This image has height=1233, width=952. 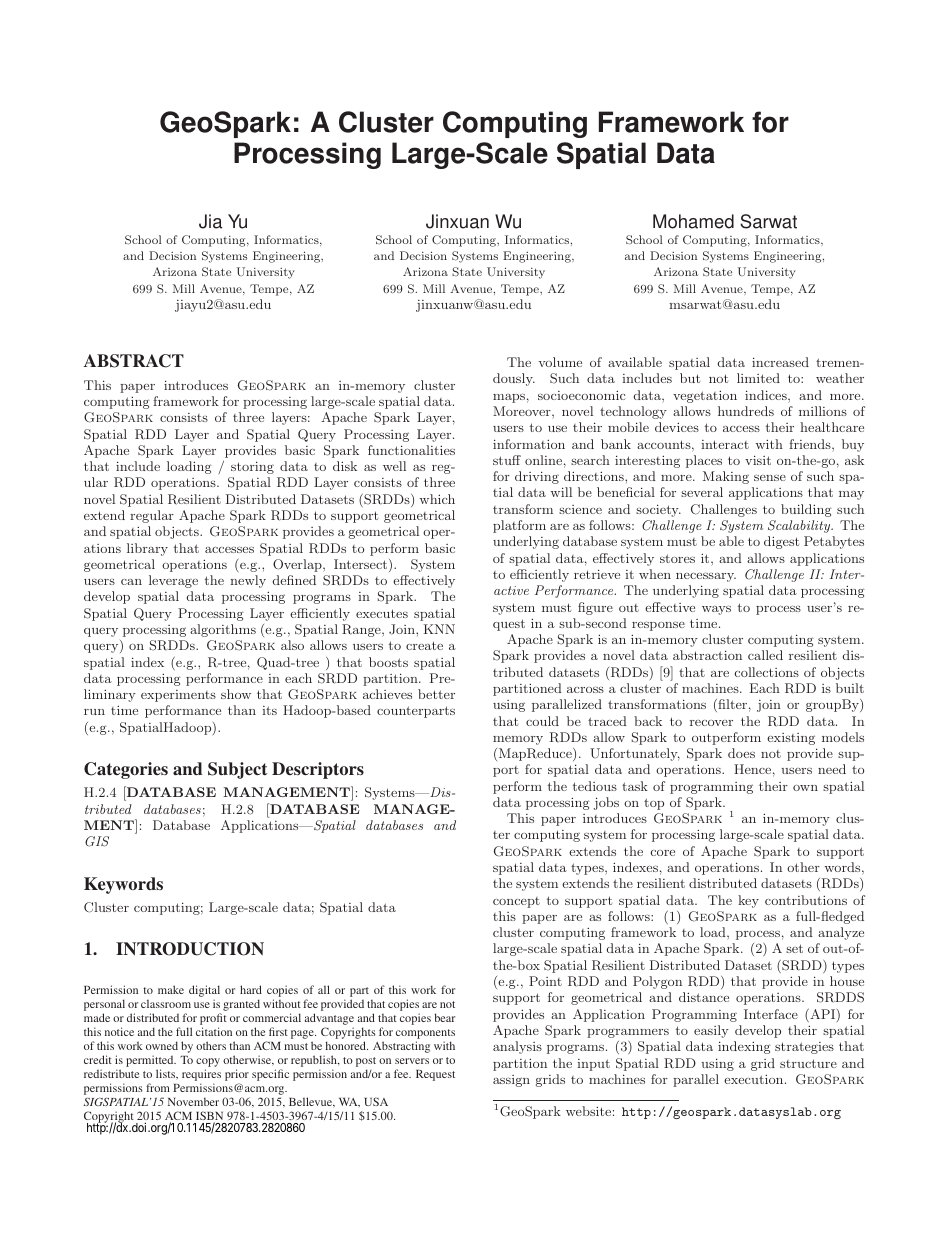 What do you see at coordinates (693, 221) in the image?
I see `Mohamed` at bounding box center [693, 221].
